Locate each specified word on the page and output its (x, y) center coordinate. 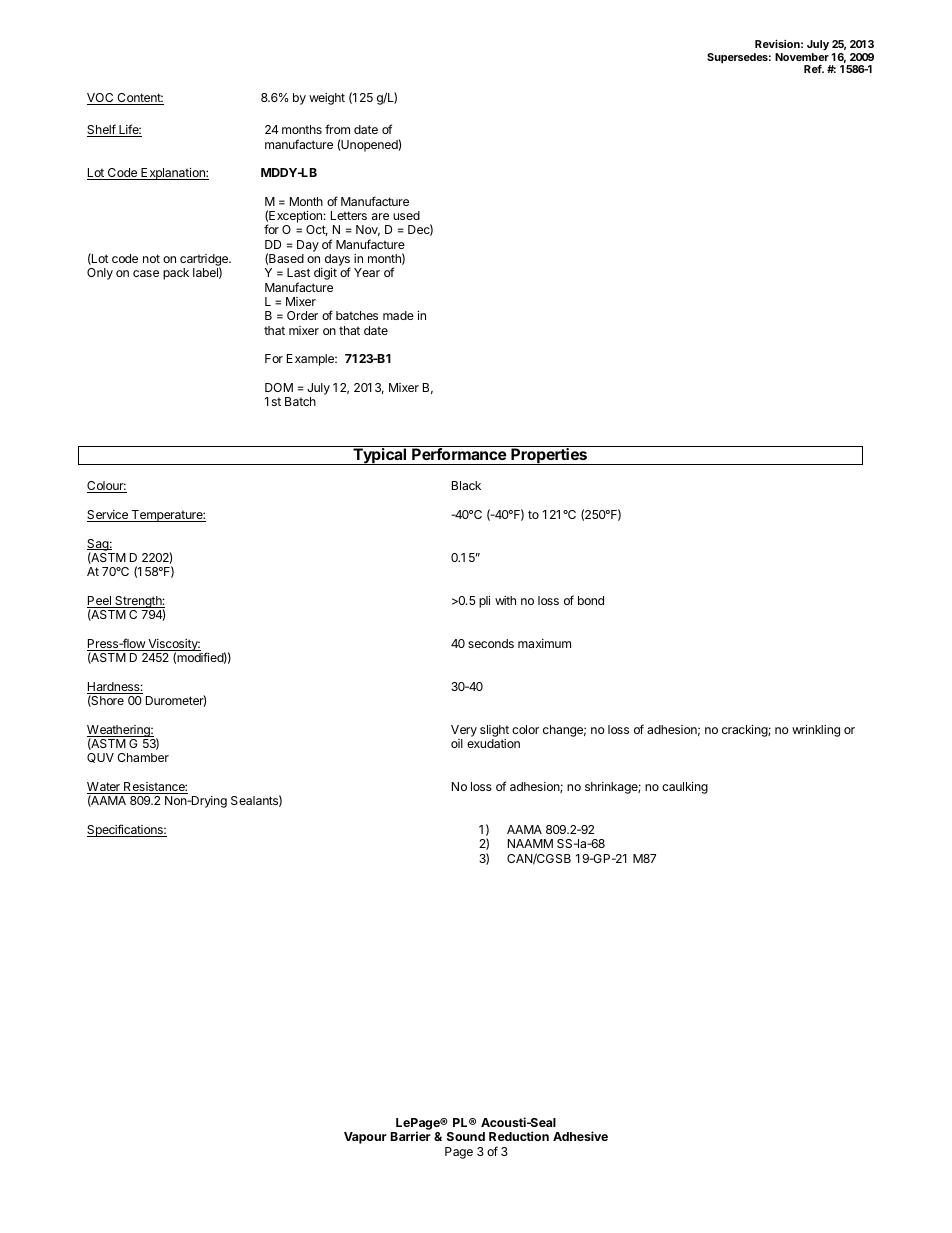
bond (591, 600)
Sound (466, 1136)
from (337, 129)
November (802, 57)
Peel (100, 602)
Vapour (365, 1138)
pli (484, 602)
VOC (101, 99)
